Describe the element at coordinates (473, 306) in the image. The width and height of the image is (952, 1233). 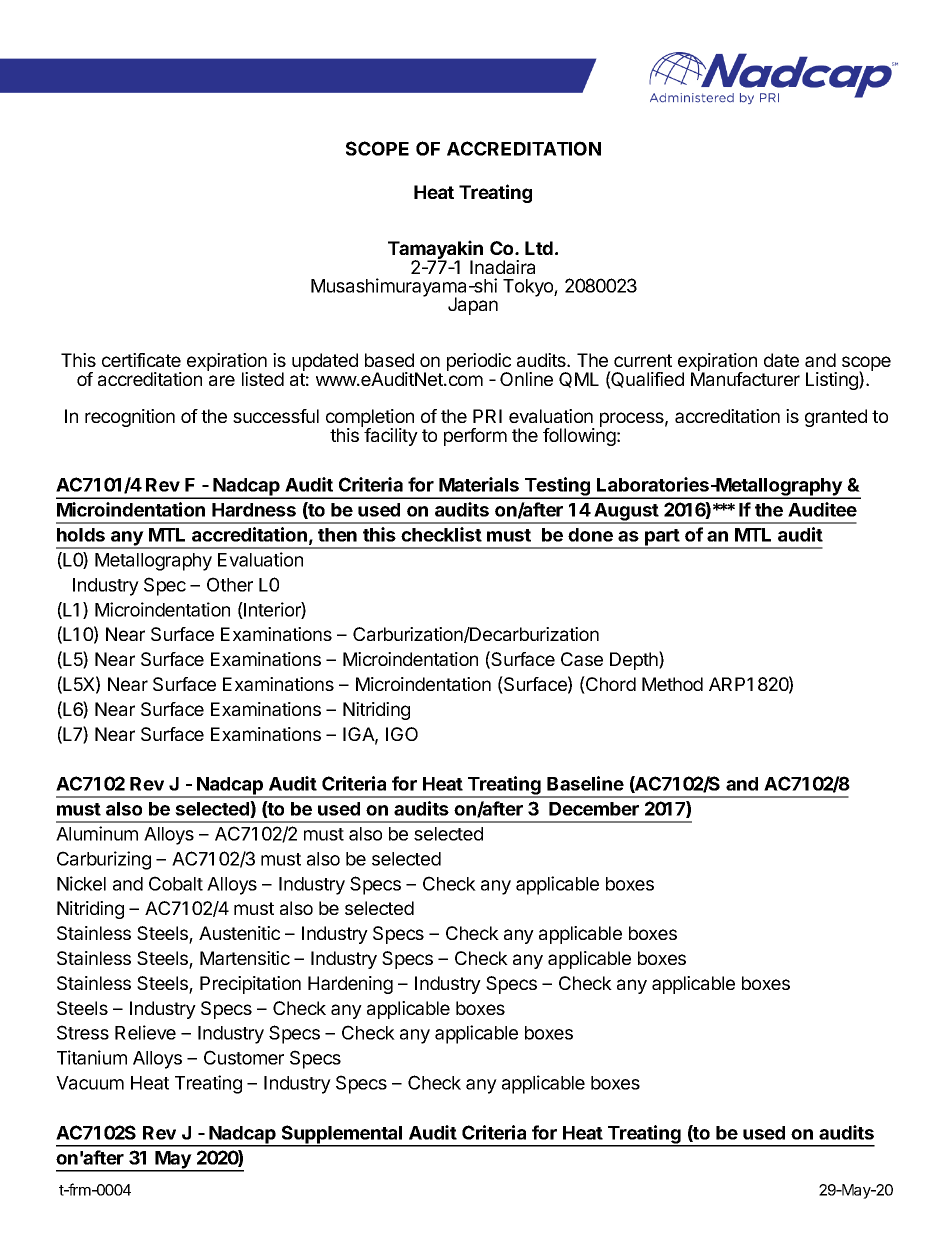
I see `Japan` at that location.
